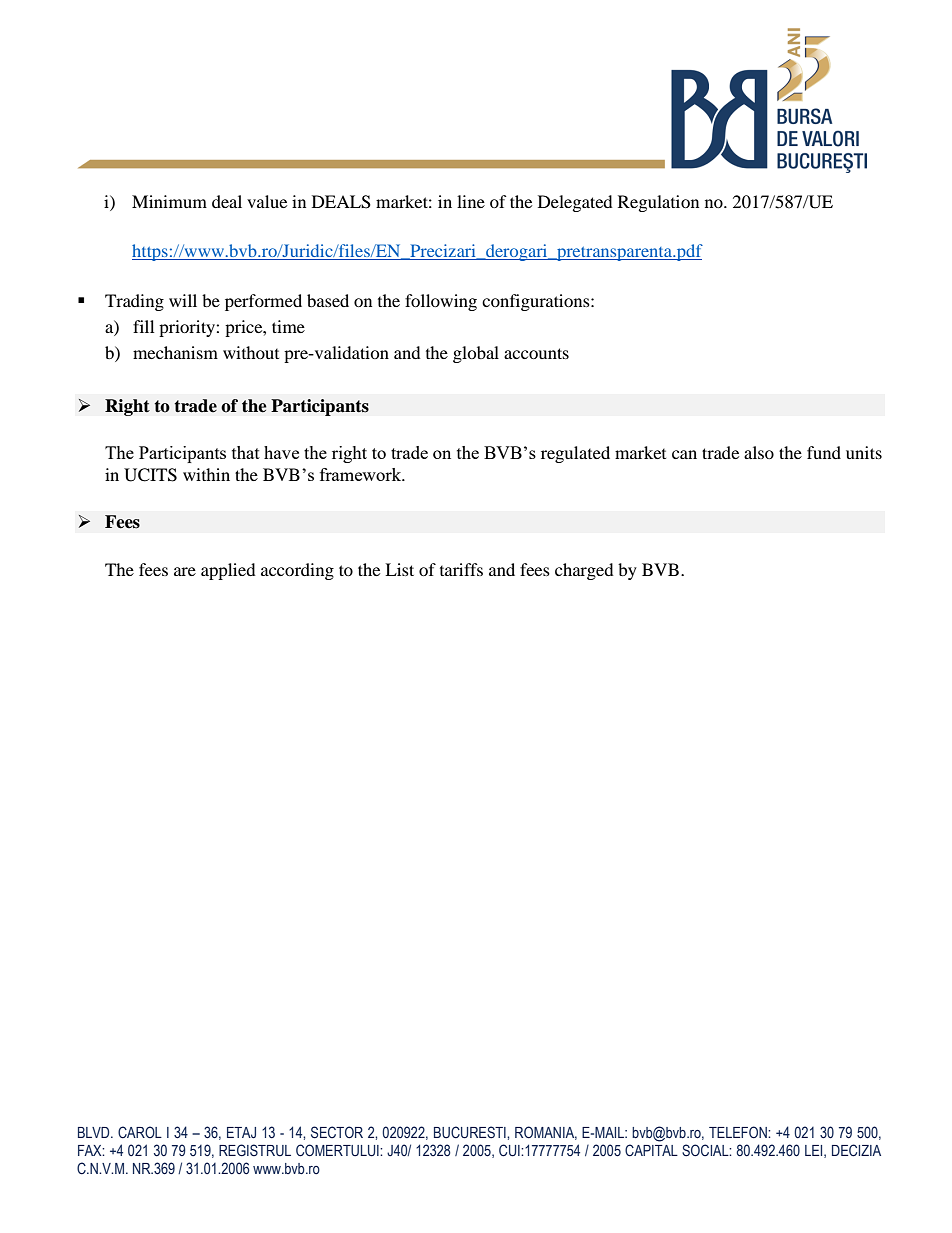  I want to click on Minimum, so click(169, 201).
